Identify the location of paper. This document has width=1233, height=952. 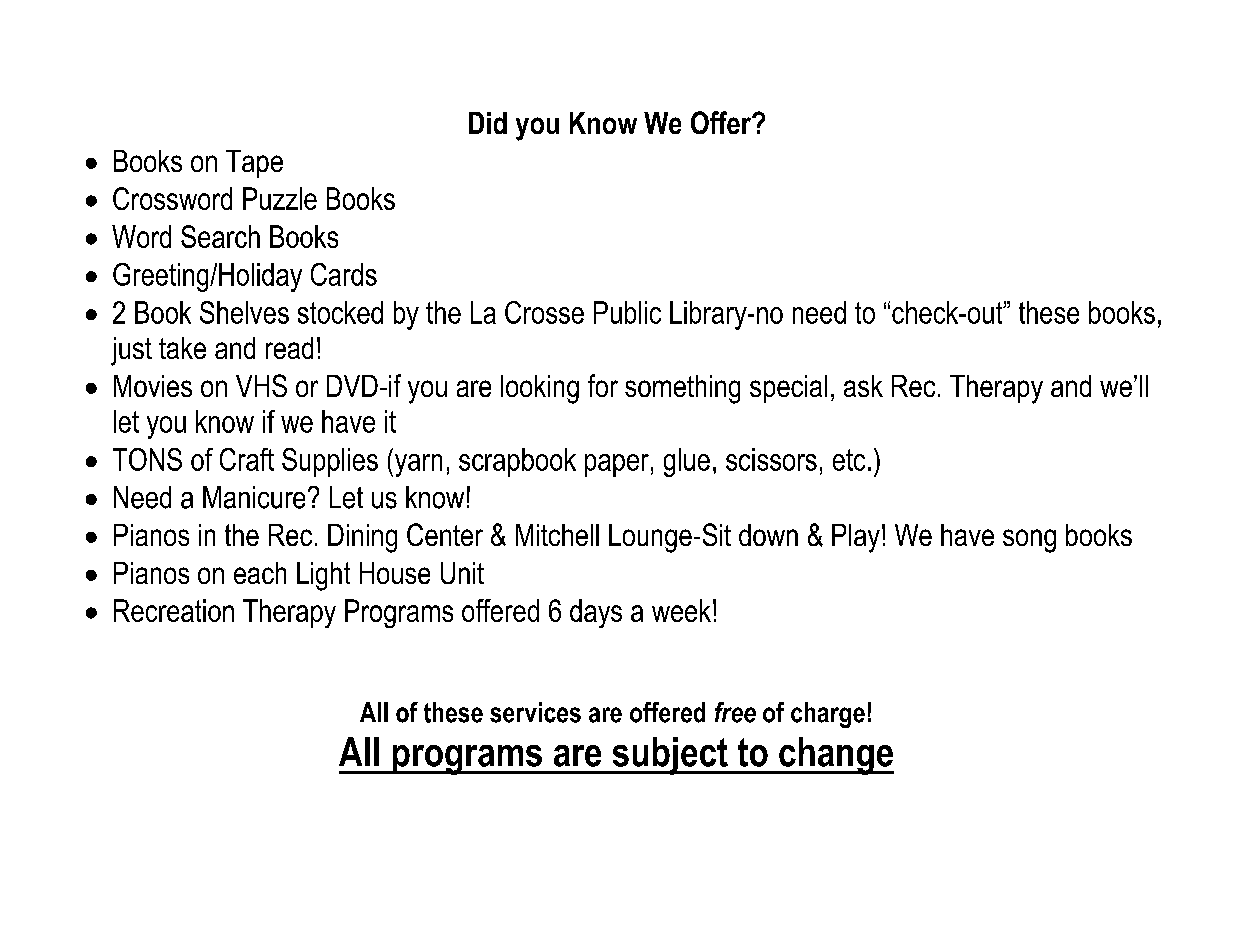
(617, 465).
